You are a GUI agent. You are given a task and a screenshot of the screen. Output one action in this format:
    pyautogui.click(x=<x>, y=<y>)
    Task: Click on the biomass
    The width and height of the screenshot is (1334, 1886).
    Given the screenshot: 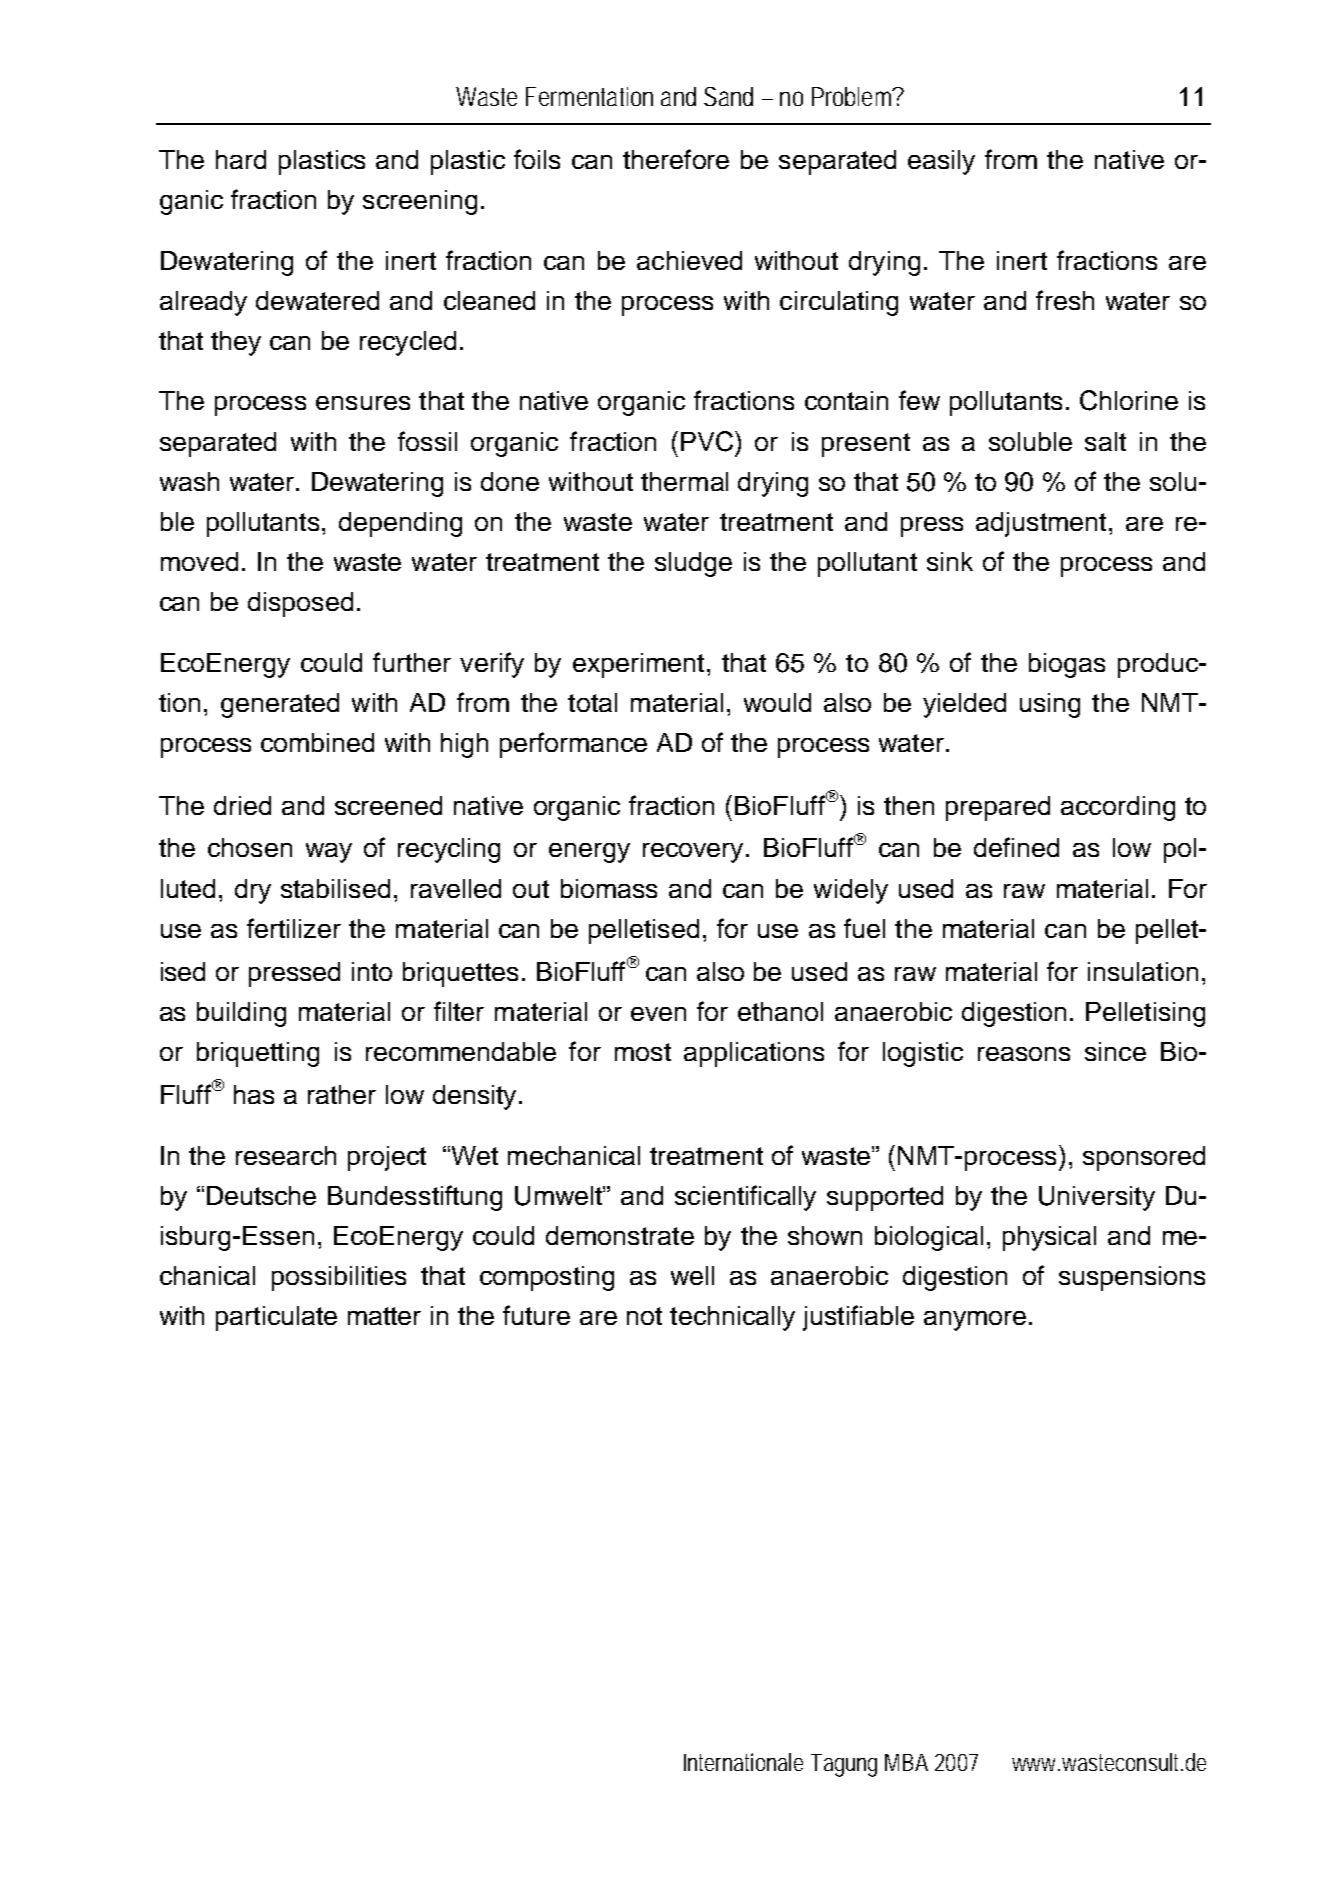 What is the action you would take?
    pyautogui.click(x=609, y=888)
